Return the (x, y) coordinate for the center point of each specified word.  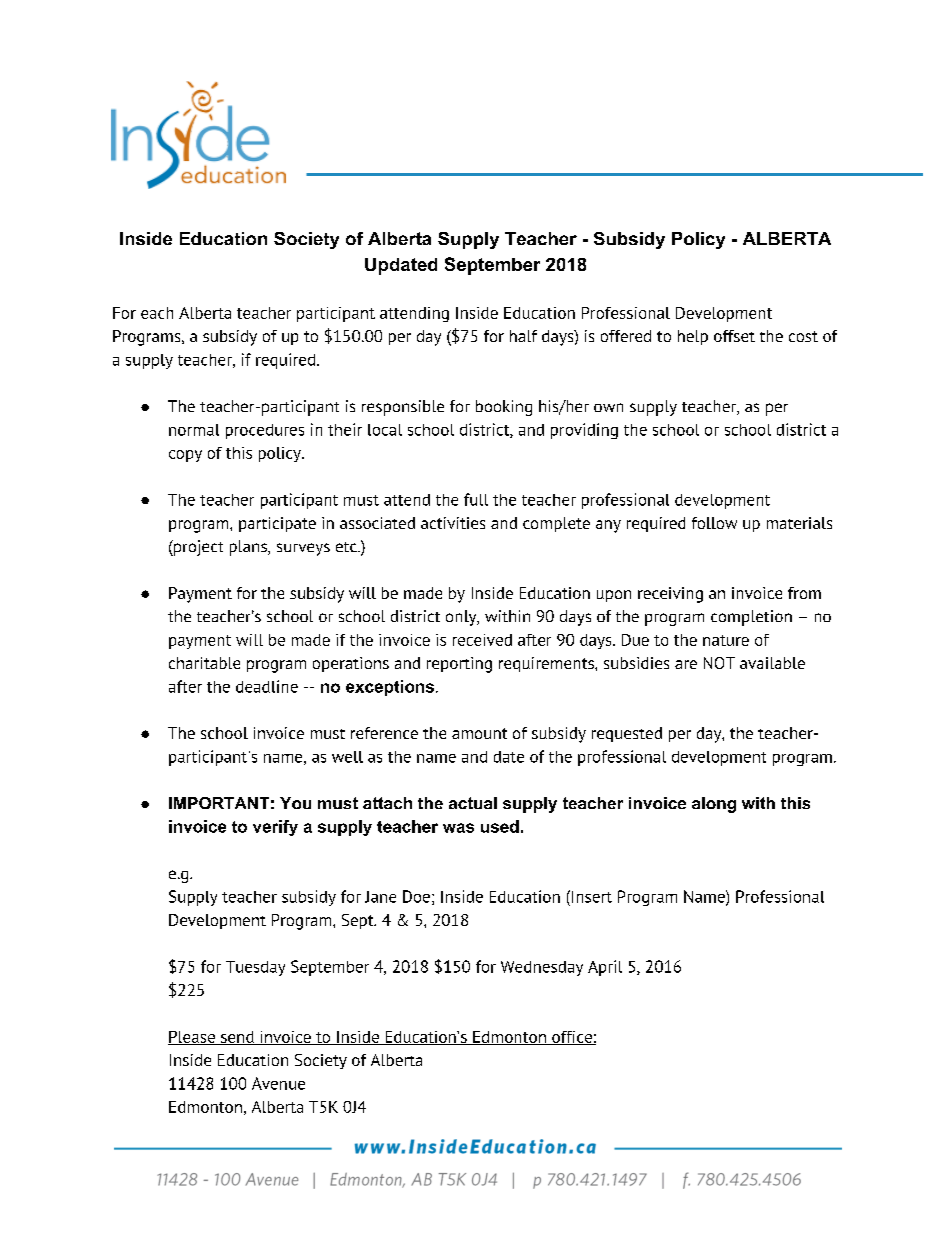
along (714, 805)
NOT (719, 663)
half (523, 336)
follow (714, 523)
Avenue (278, 1083)
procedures (265, 431)
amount (479, 733)
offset (734, 336)
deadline (267, 686)
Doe (416, 896)
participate (277, 524)
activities (453, 523)
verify (275, 828)
